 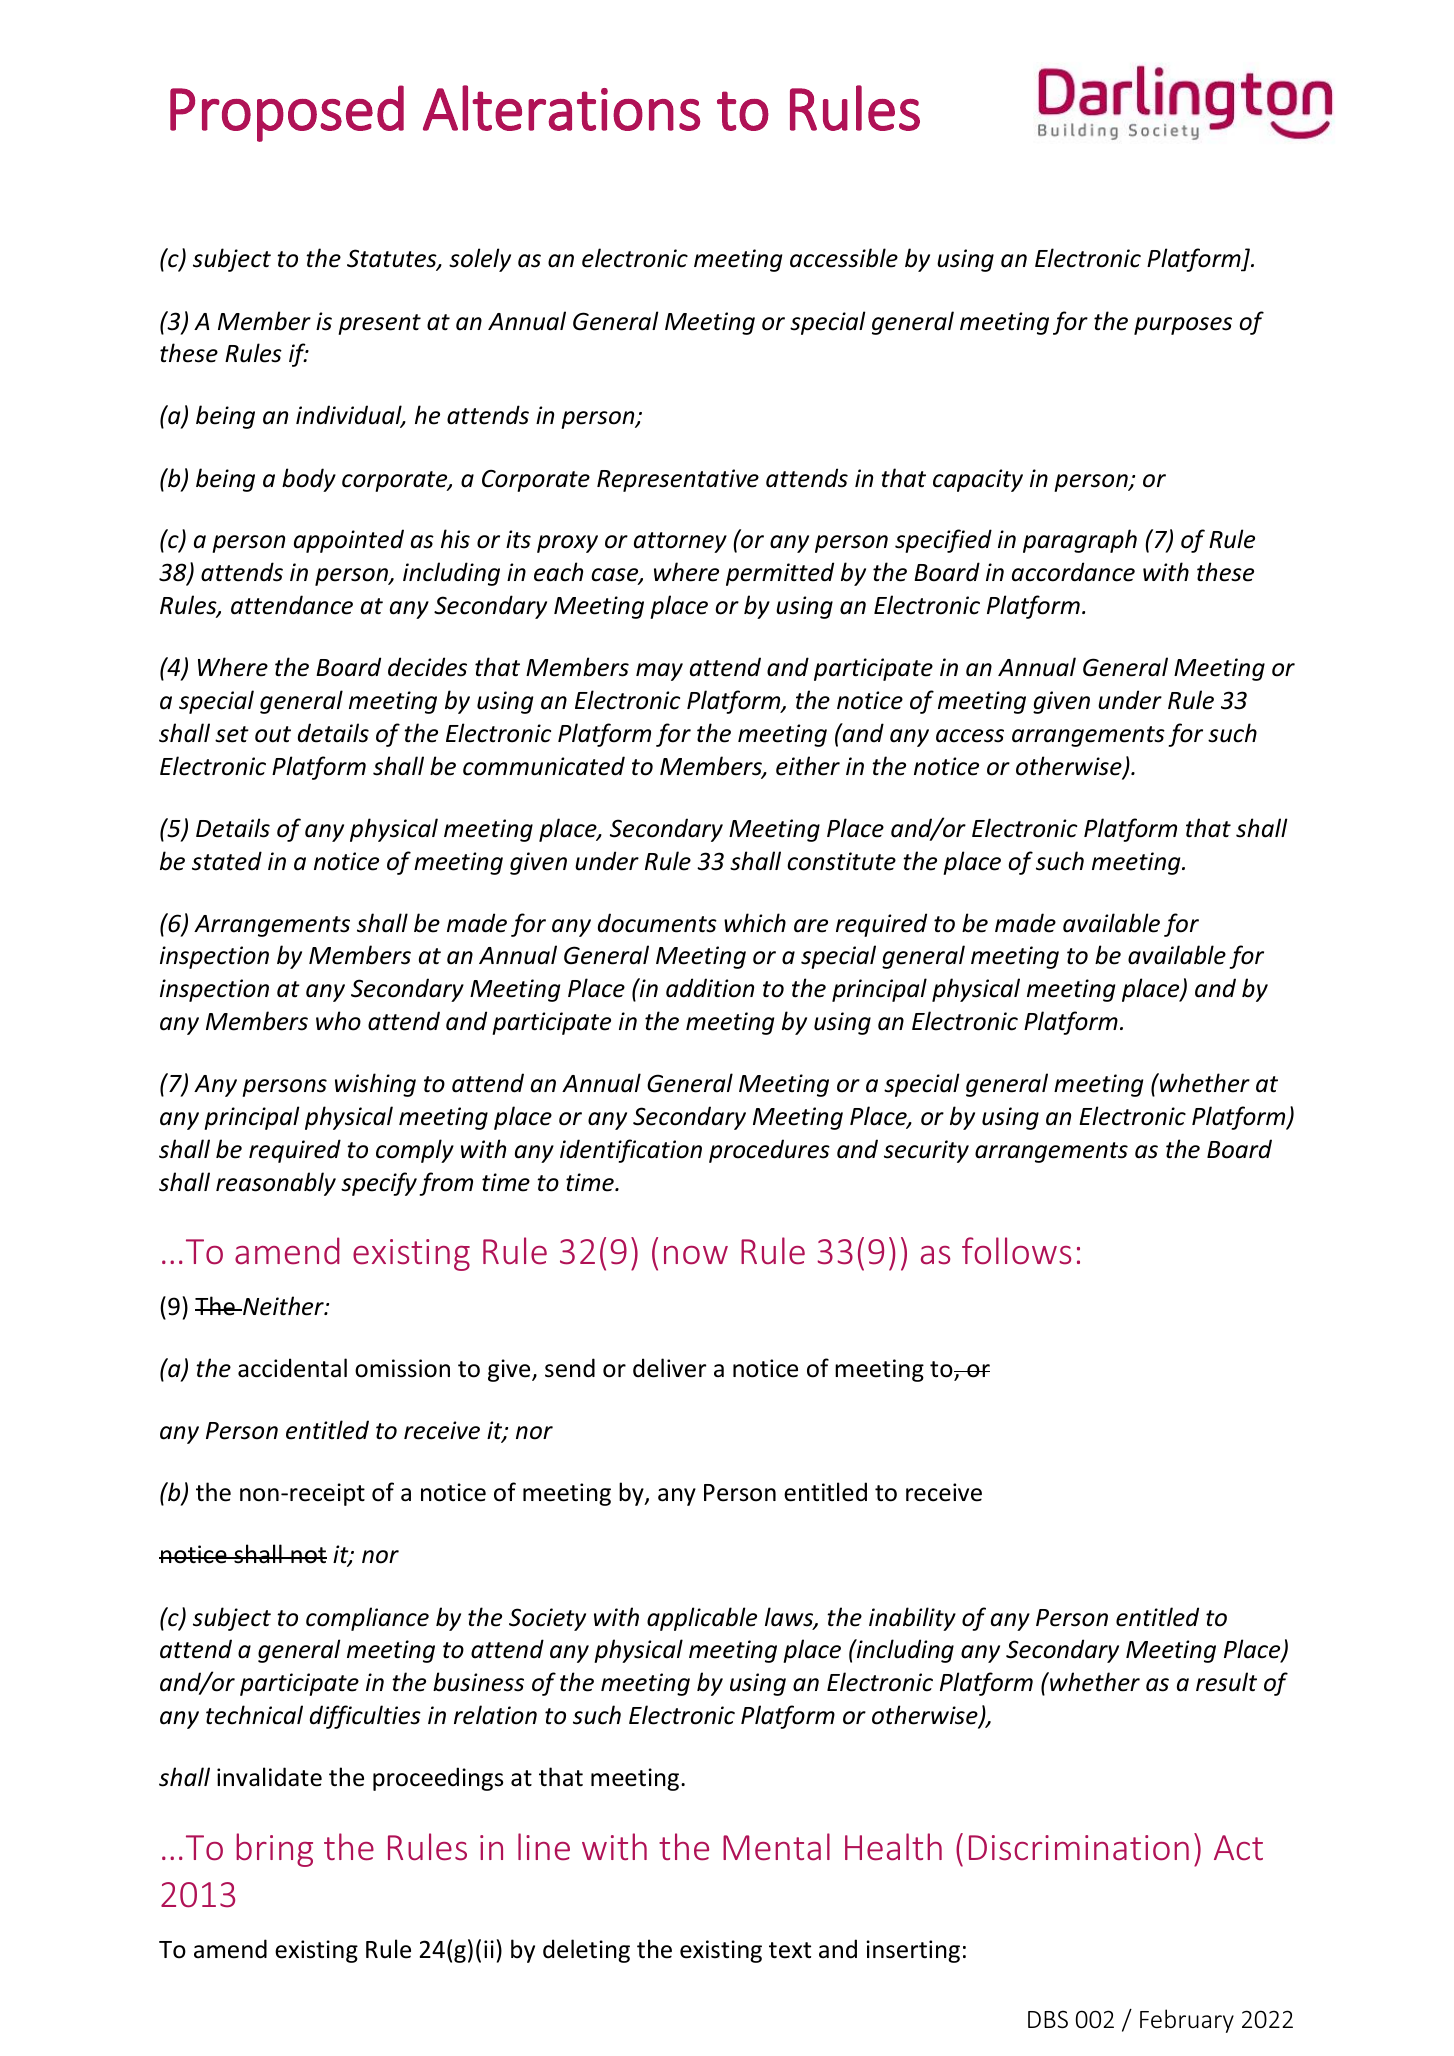 I want to click on permitted, so click(x=780, y=574).
